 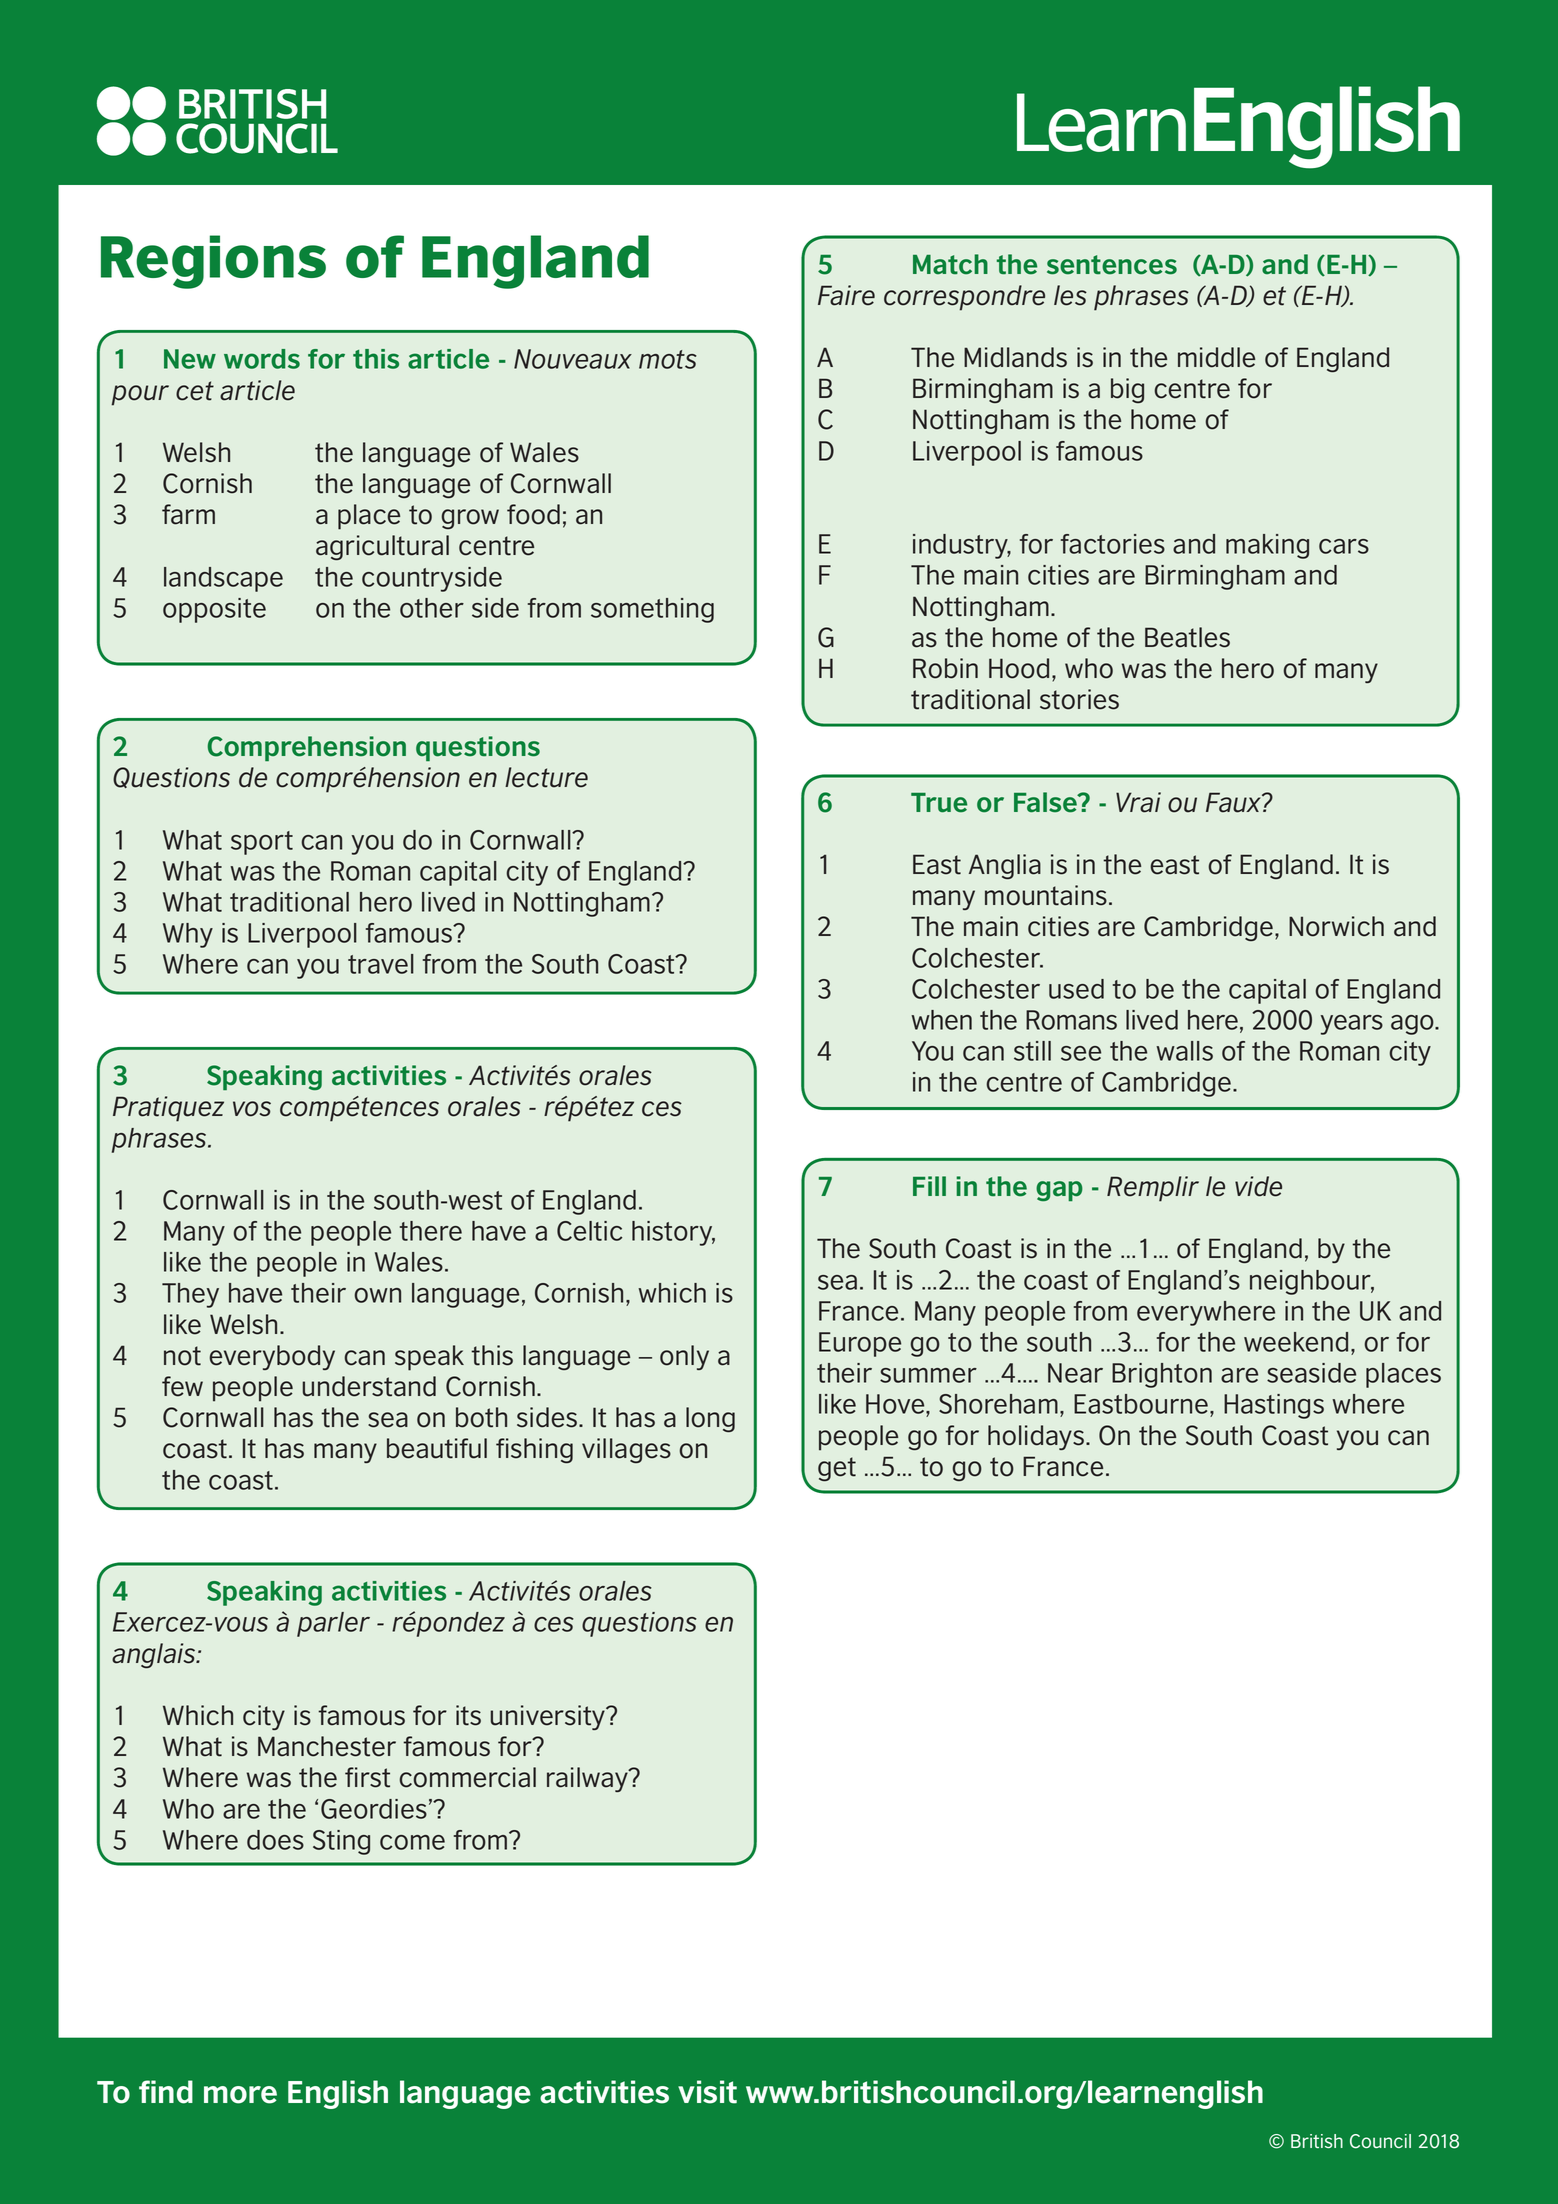 What do you see at coordinates (1216, 357) in the document?
I see `middle` at bounding box center [1216, 357].
